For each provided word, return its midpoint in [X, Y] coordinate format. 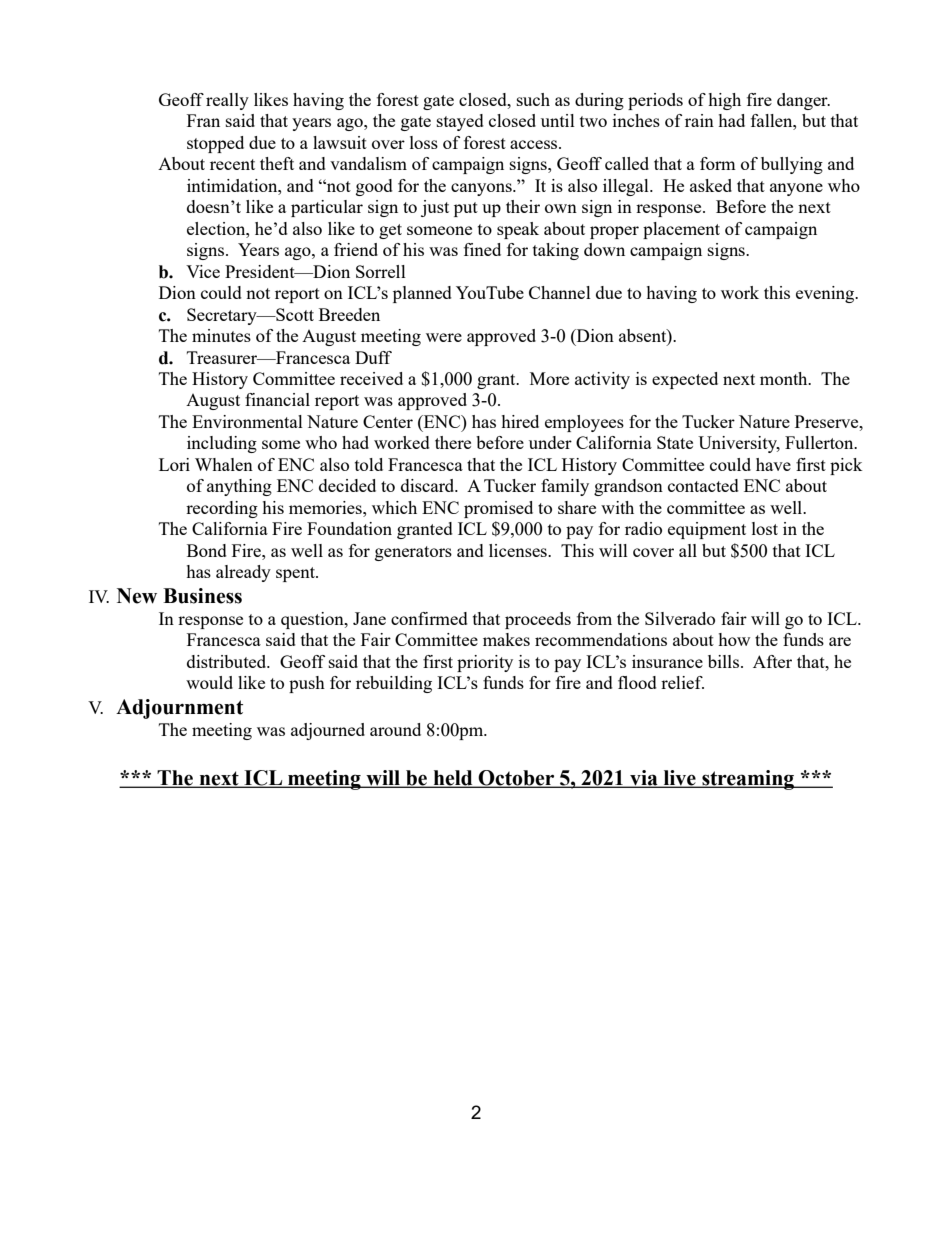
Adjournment [179, 709]
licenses [519, 550]
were [444, 337]
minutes [221, 335]
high [724, 101]
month [785, 378]
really [227, 101]
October [517, 779]
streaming [748, 780]
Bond [207, 550]
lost [765, 528]
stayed [460, 122]
